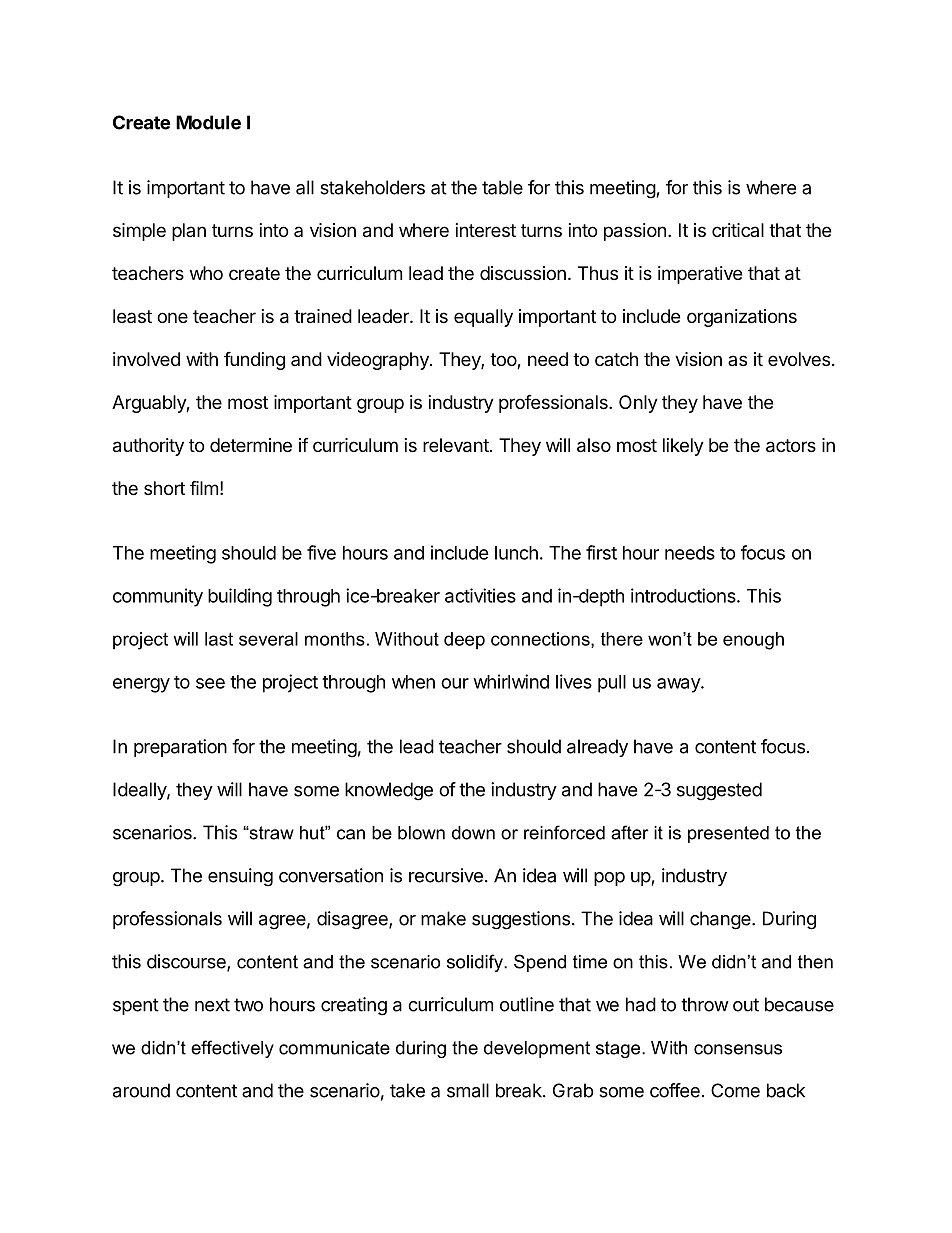  Describe the element at coordinates (728, 834) in the screenshot. I see `presented` at that location.
